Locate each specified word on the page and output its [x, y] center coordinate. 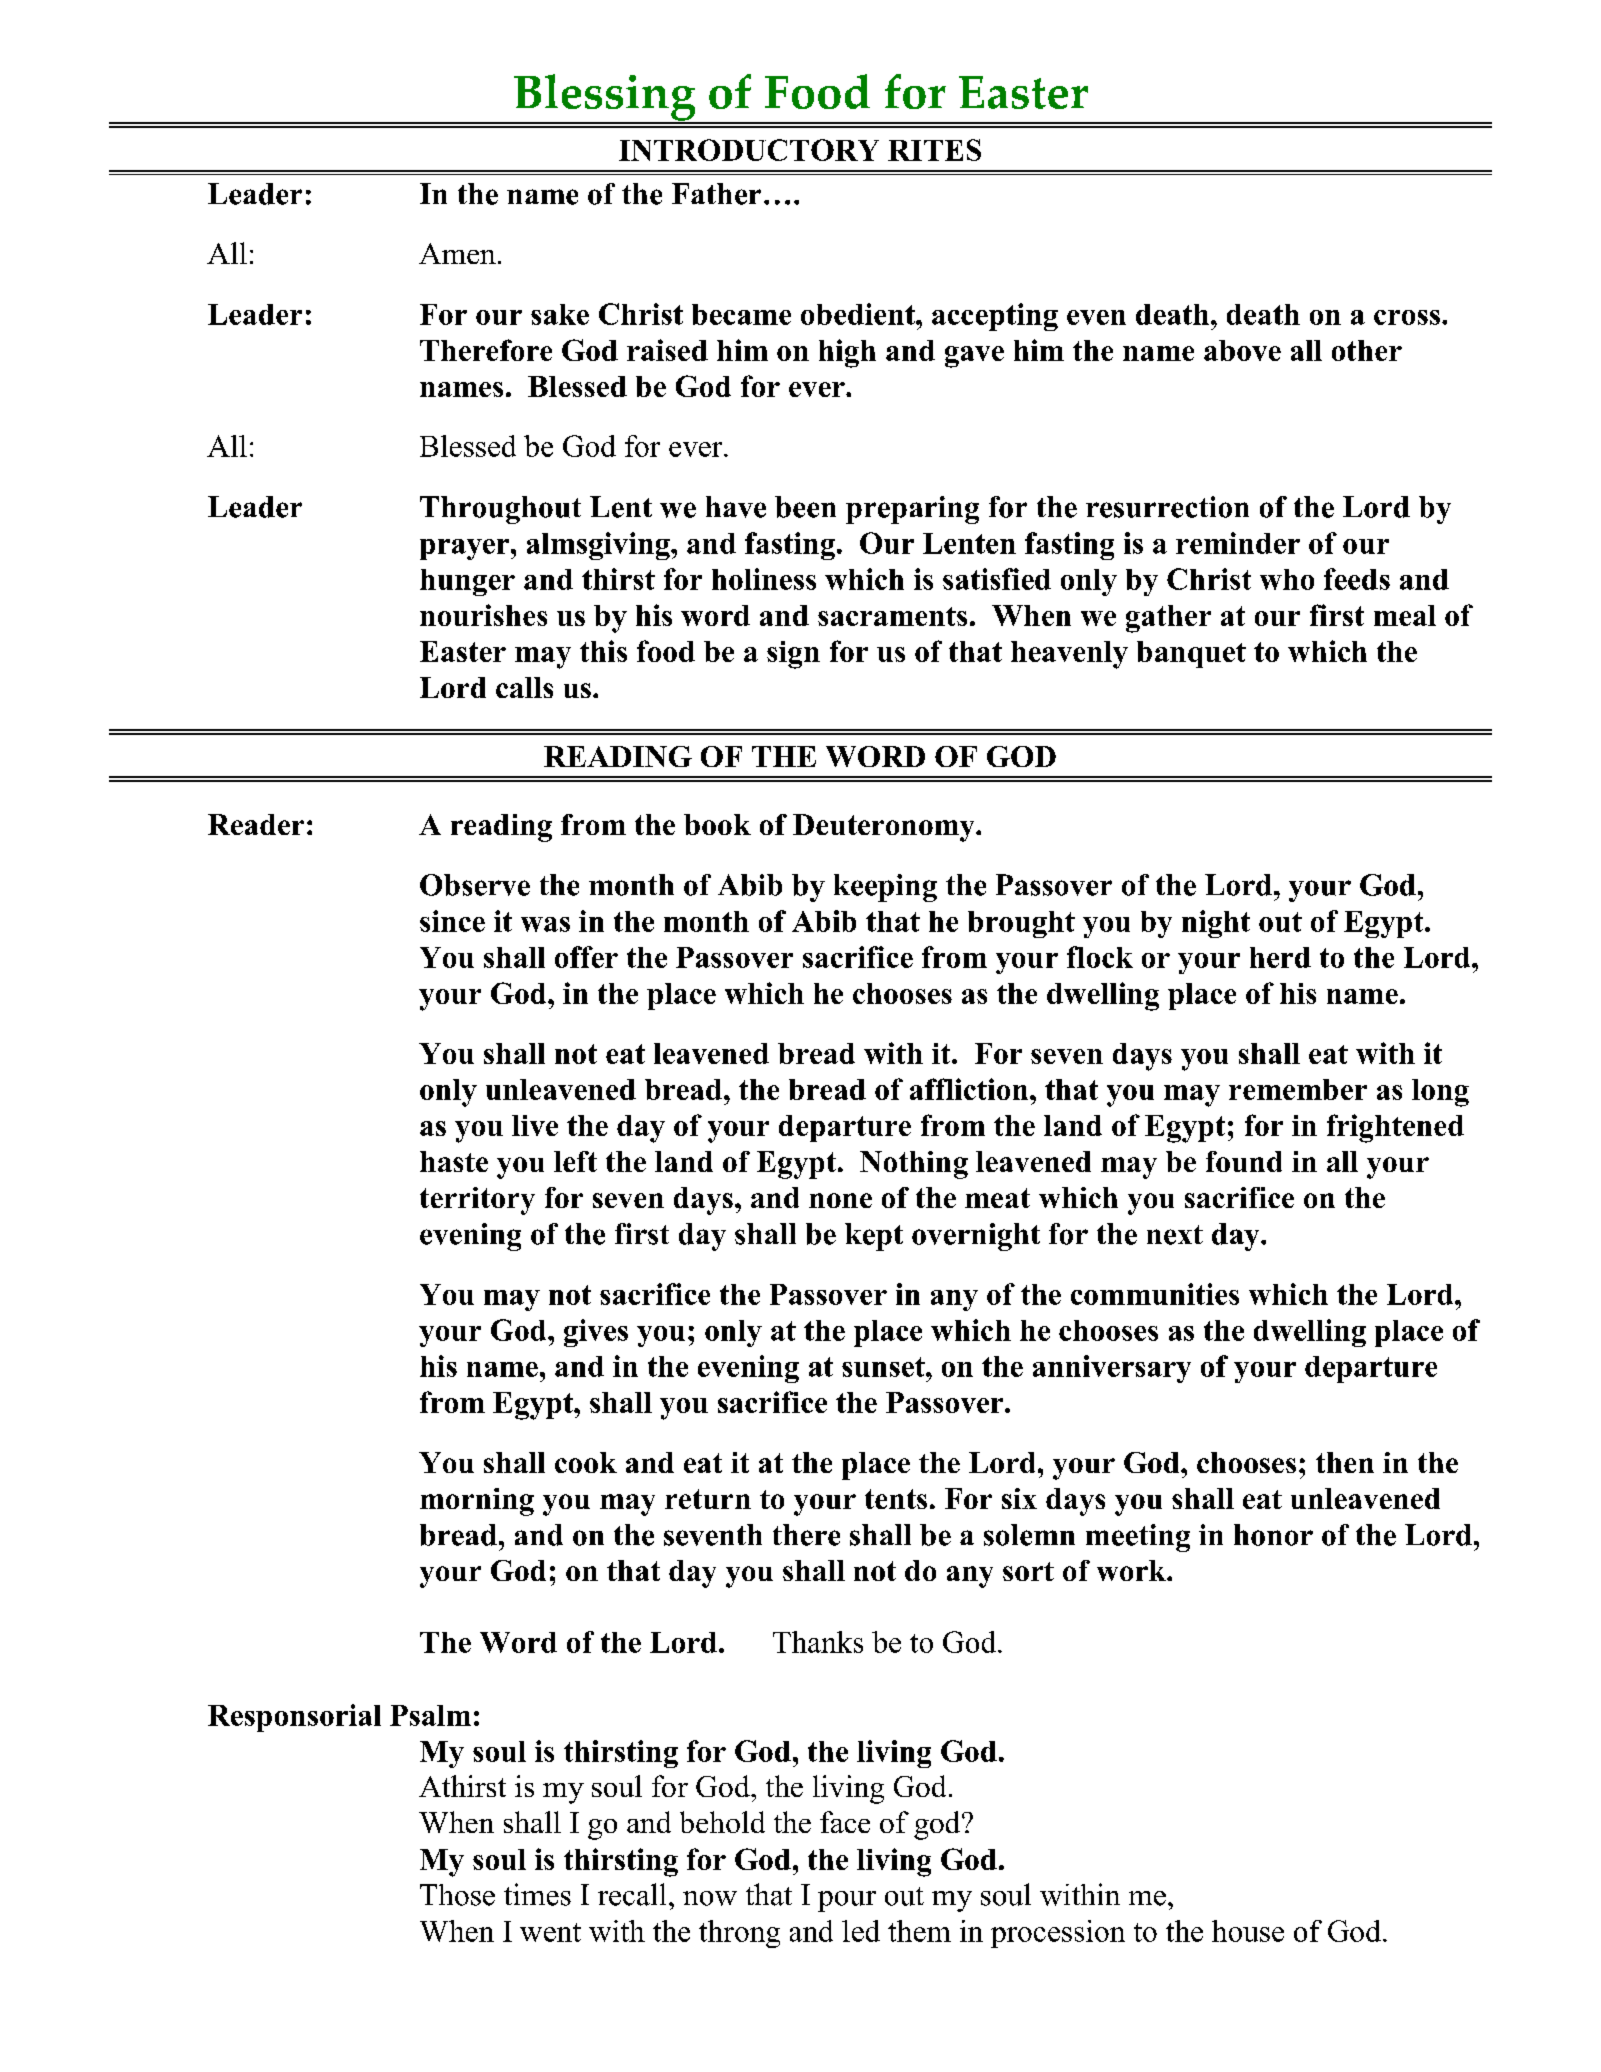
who [1287, 579]
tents [896, 1499]
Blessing [605, 98]
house [1248, 1931]
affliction [969, 1089]
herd [1280, 957]
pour [847, 1901]
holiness [764, 579]
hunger [467, 582]
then [1345, 1462]
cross [1407, 317]
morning [477, 1502]
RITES [934, 150]
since [452, 921]
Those [457, 1895]
